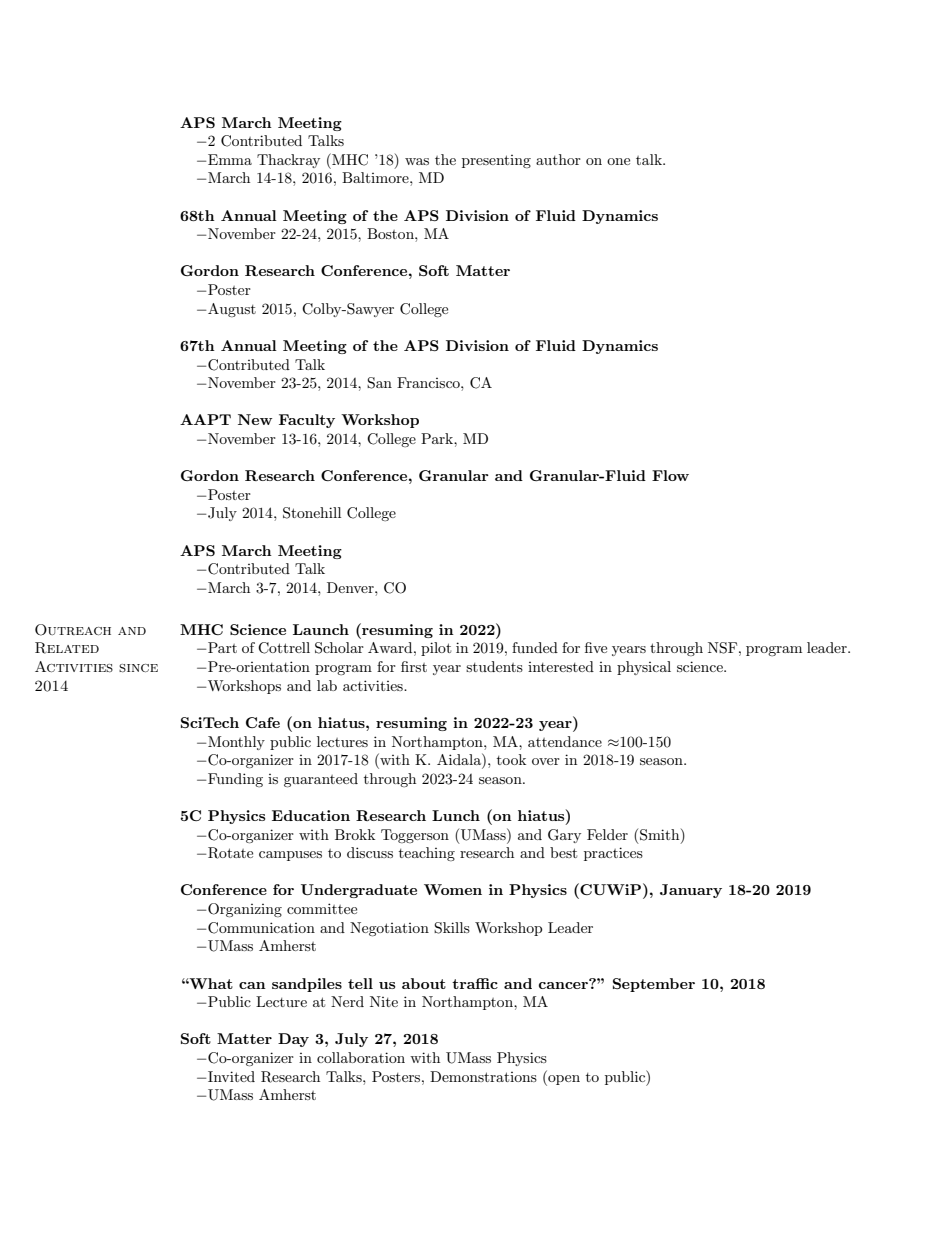  What do you see at coordinates (558, 159) in the document?
I see `author` at bounding box center [558, 159].
